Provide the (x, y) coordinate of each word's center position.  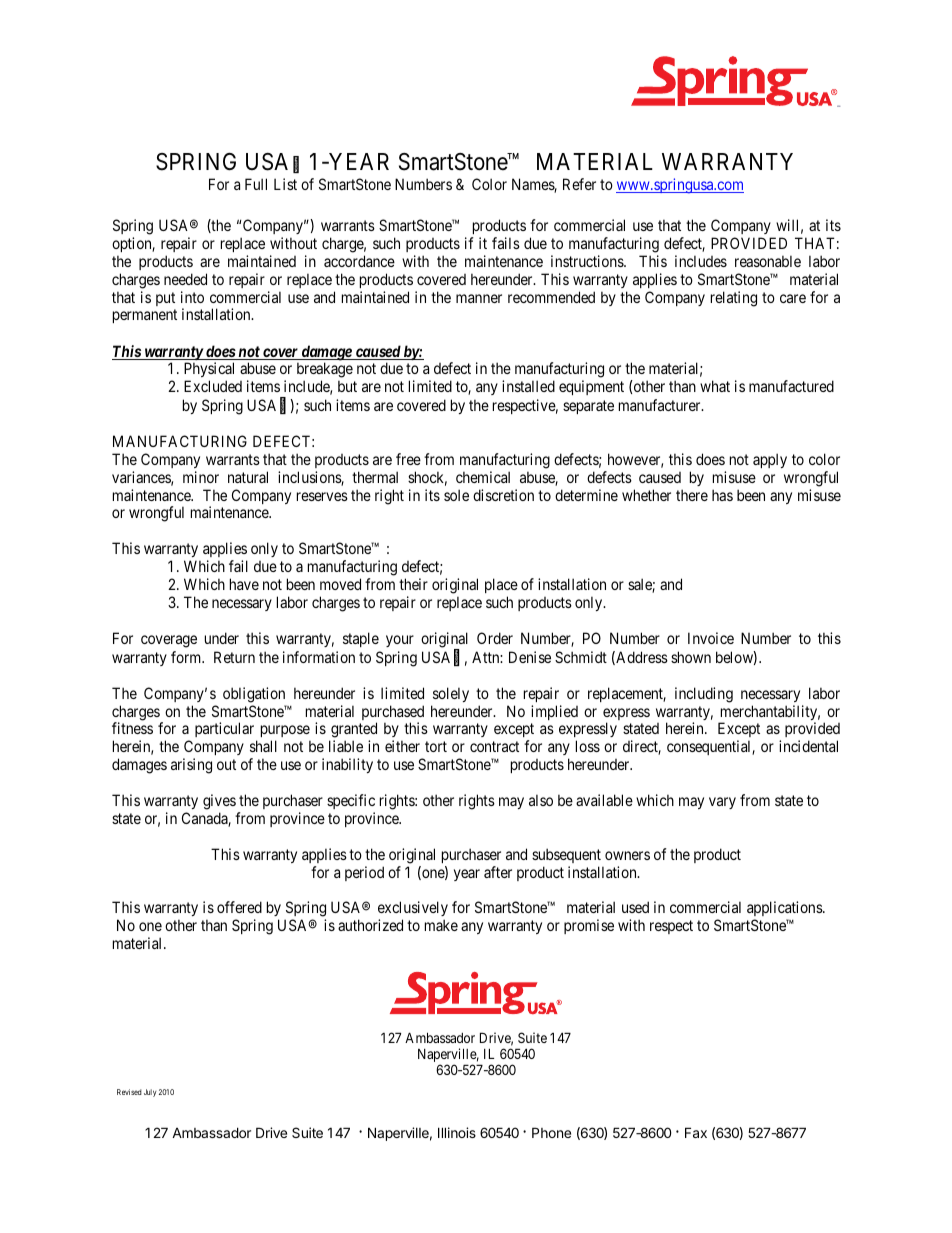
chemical (483, 477)
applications (785, 910)
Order (495, 638)
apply (770, 460)
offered (239, 907)
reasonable (768, 261)
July (150, 1093)
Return (234, 657)
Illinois (457, 1132)
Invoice (711, 638)
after (498, 872)
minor (201, 477)
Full (256, 184)
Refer (579, 184)
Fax (696, 1132)
